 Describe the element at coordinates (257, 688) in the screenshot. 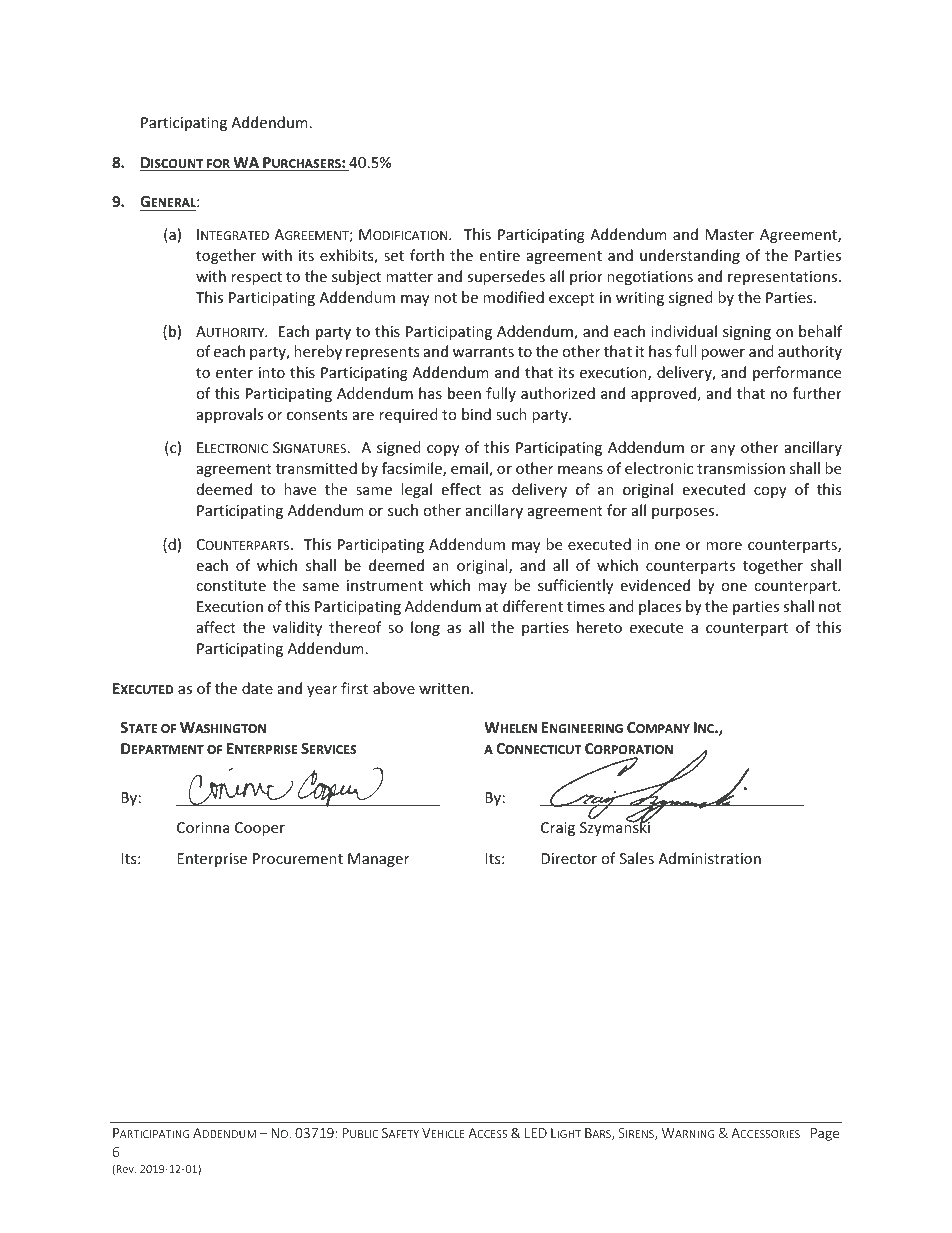

I see `date` at that location.
